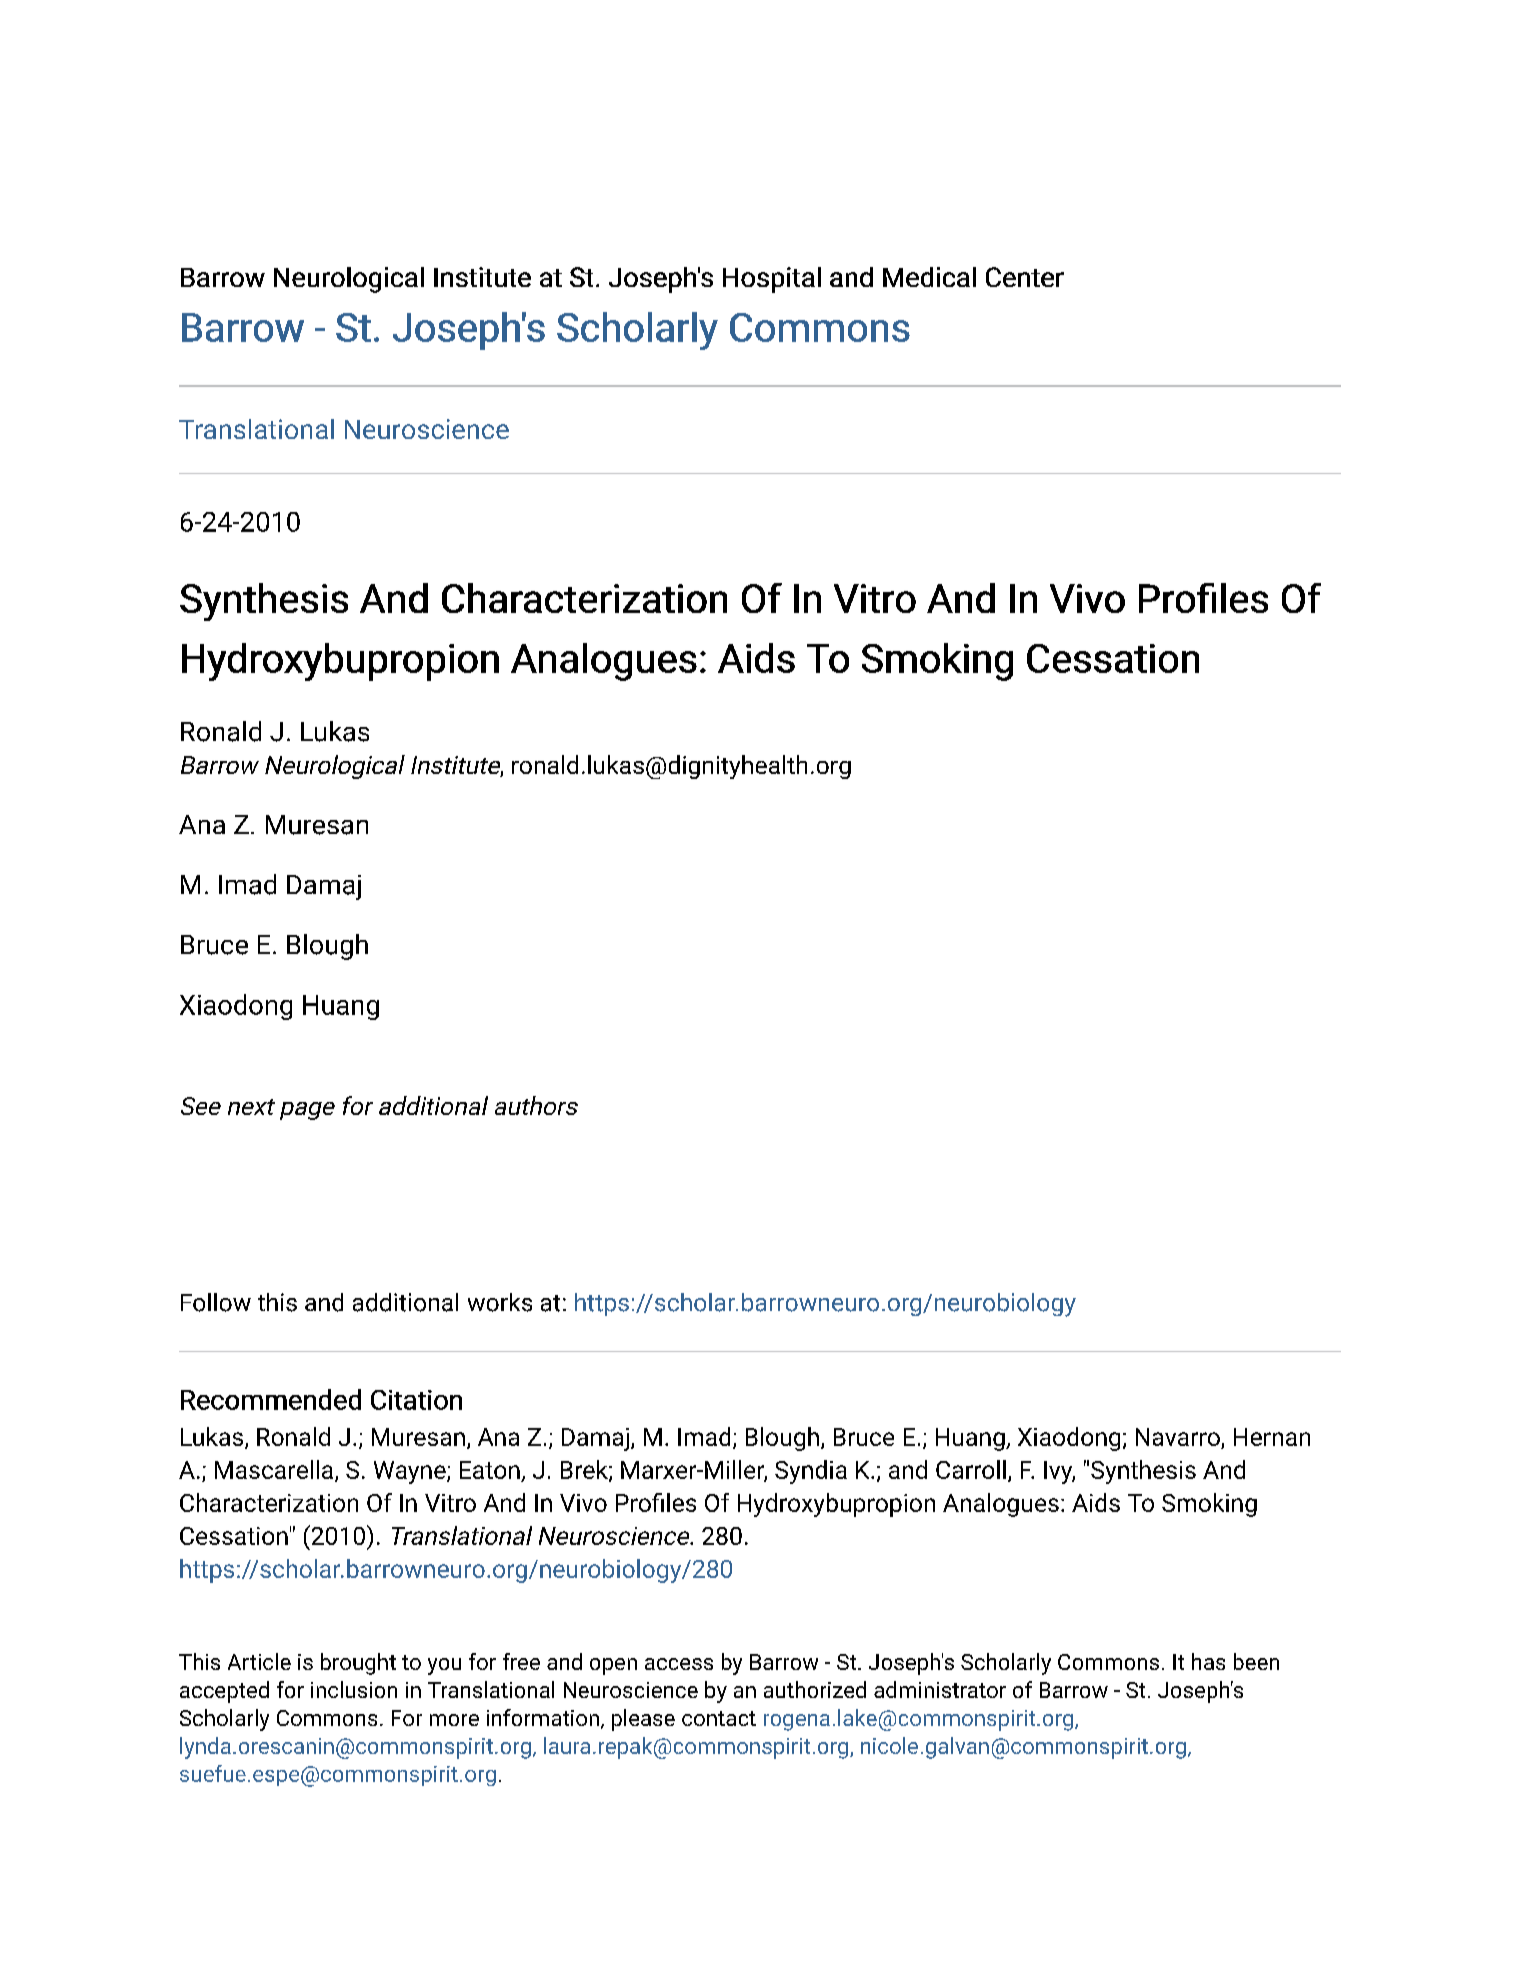 Image resolution: width=1520 pixels, height=1967 pixels. I want to click on inclusion, so click(354, 1689).
